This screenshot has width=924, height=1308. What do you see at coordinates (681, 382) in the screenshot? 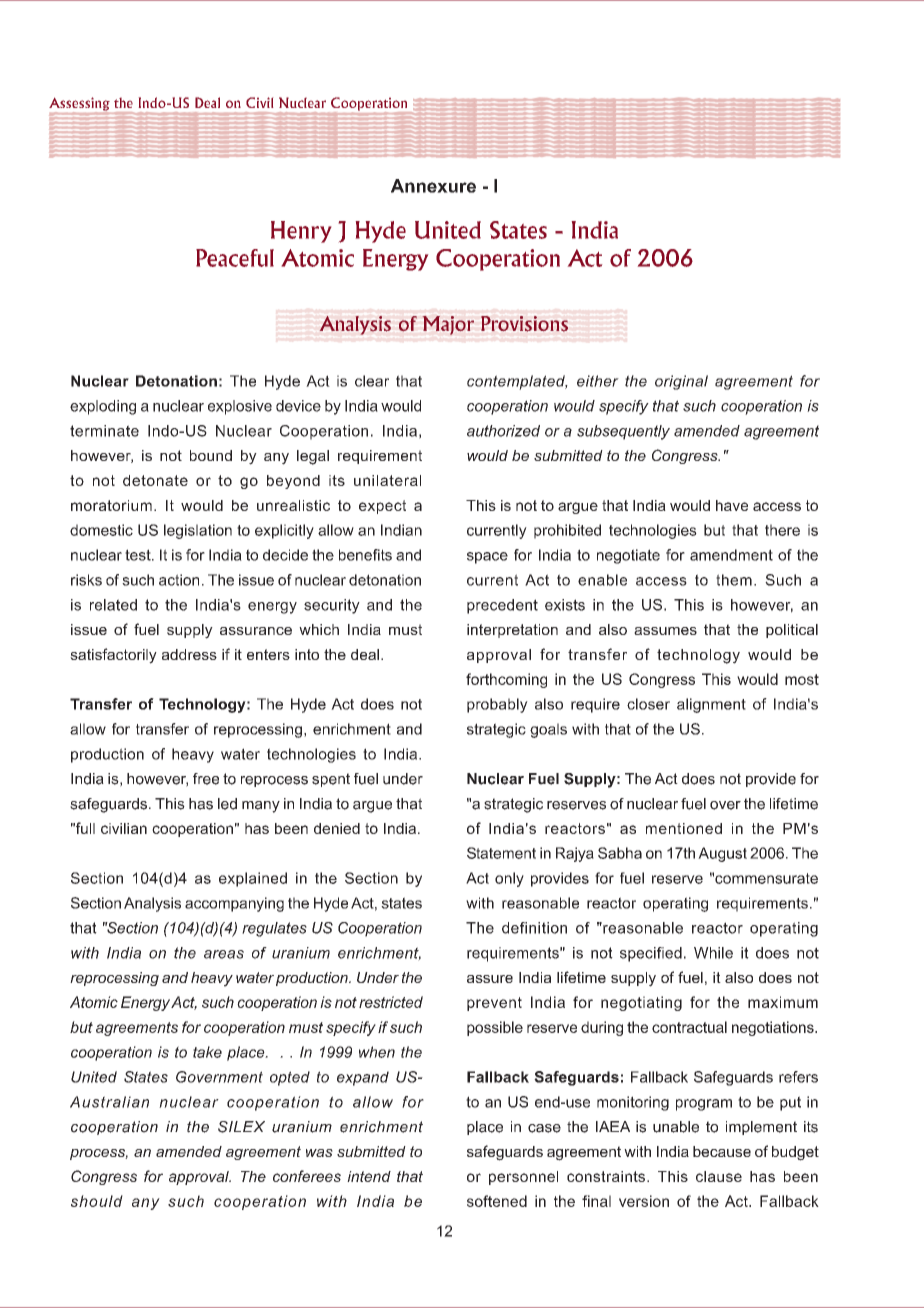
I see `original` at bounding box center [681, 382].
